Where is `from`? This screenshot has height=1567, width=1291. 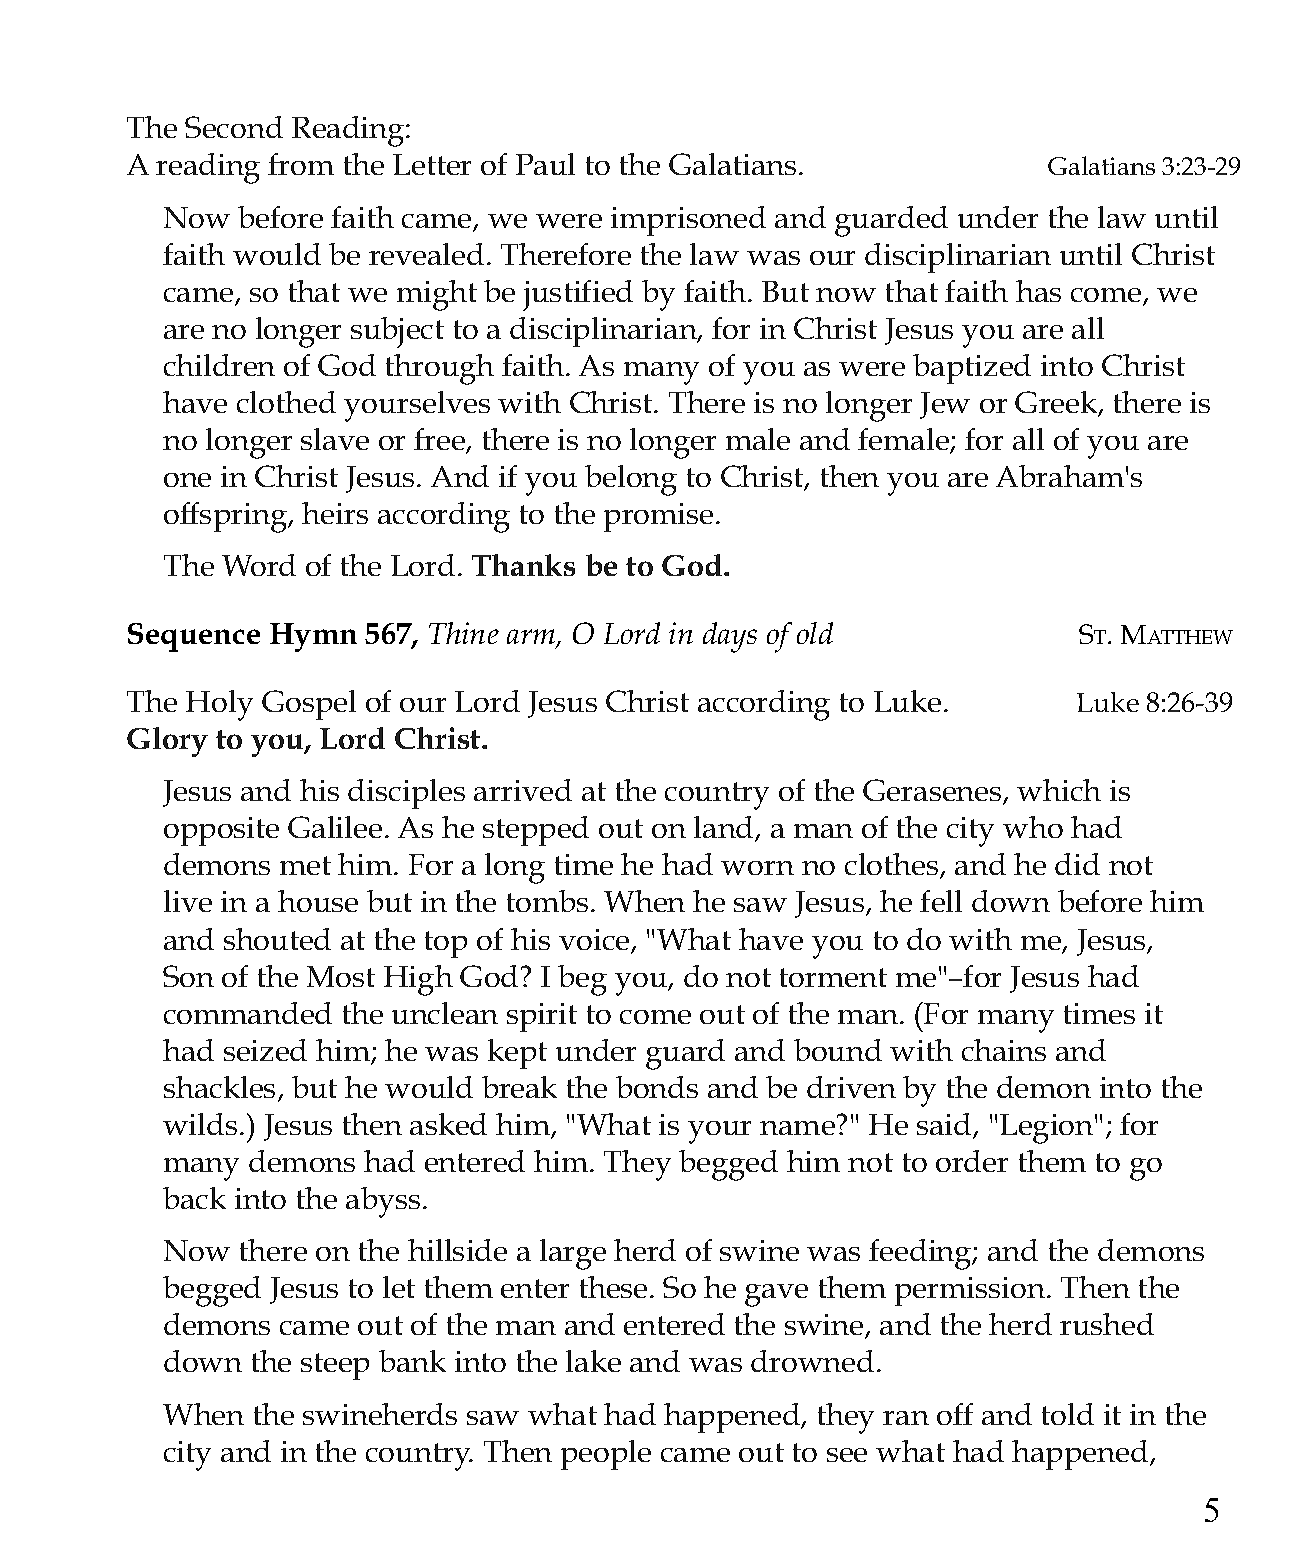
from is located at coordinates (301, 164).
